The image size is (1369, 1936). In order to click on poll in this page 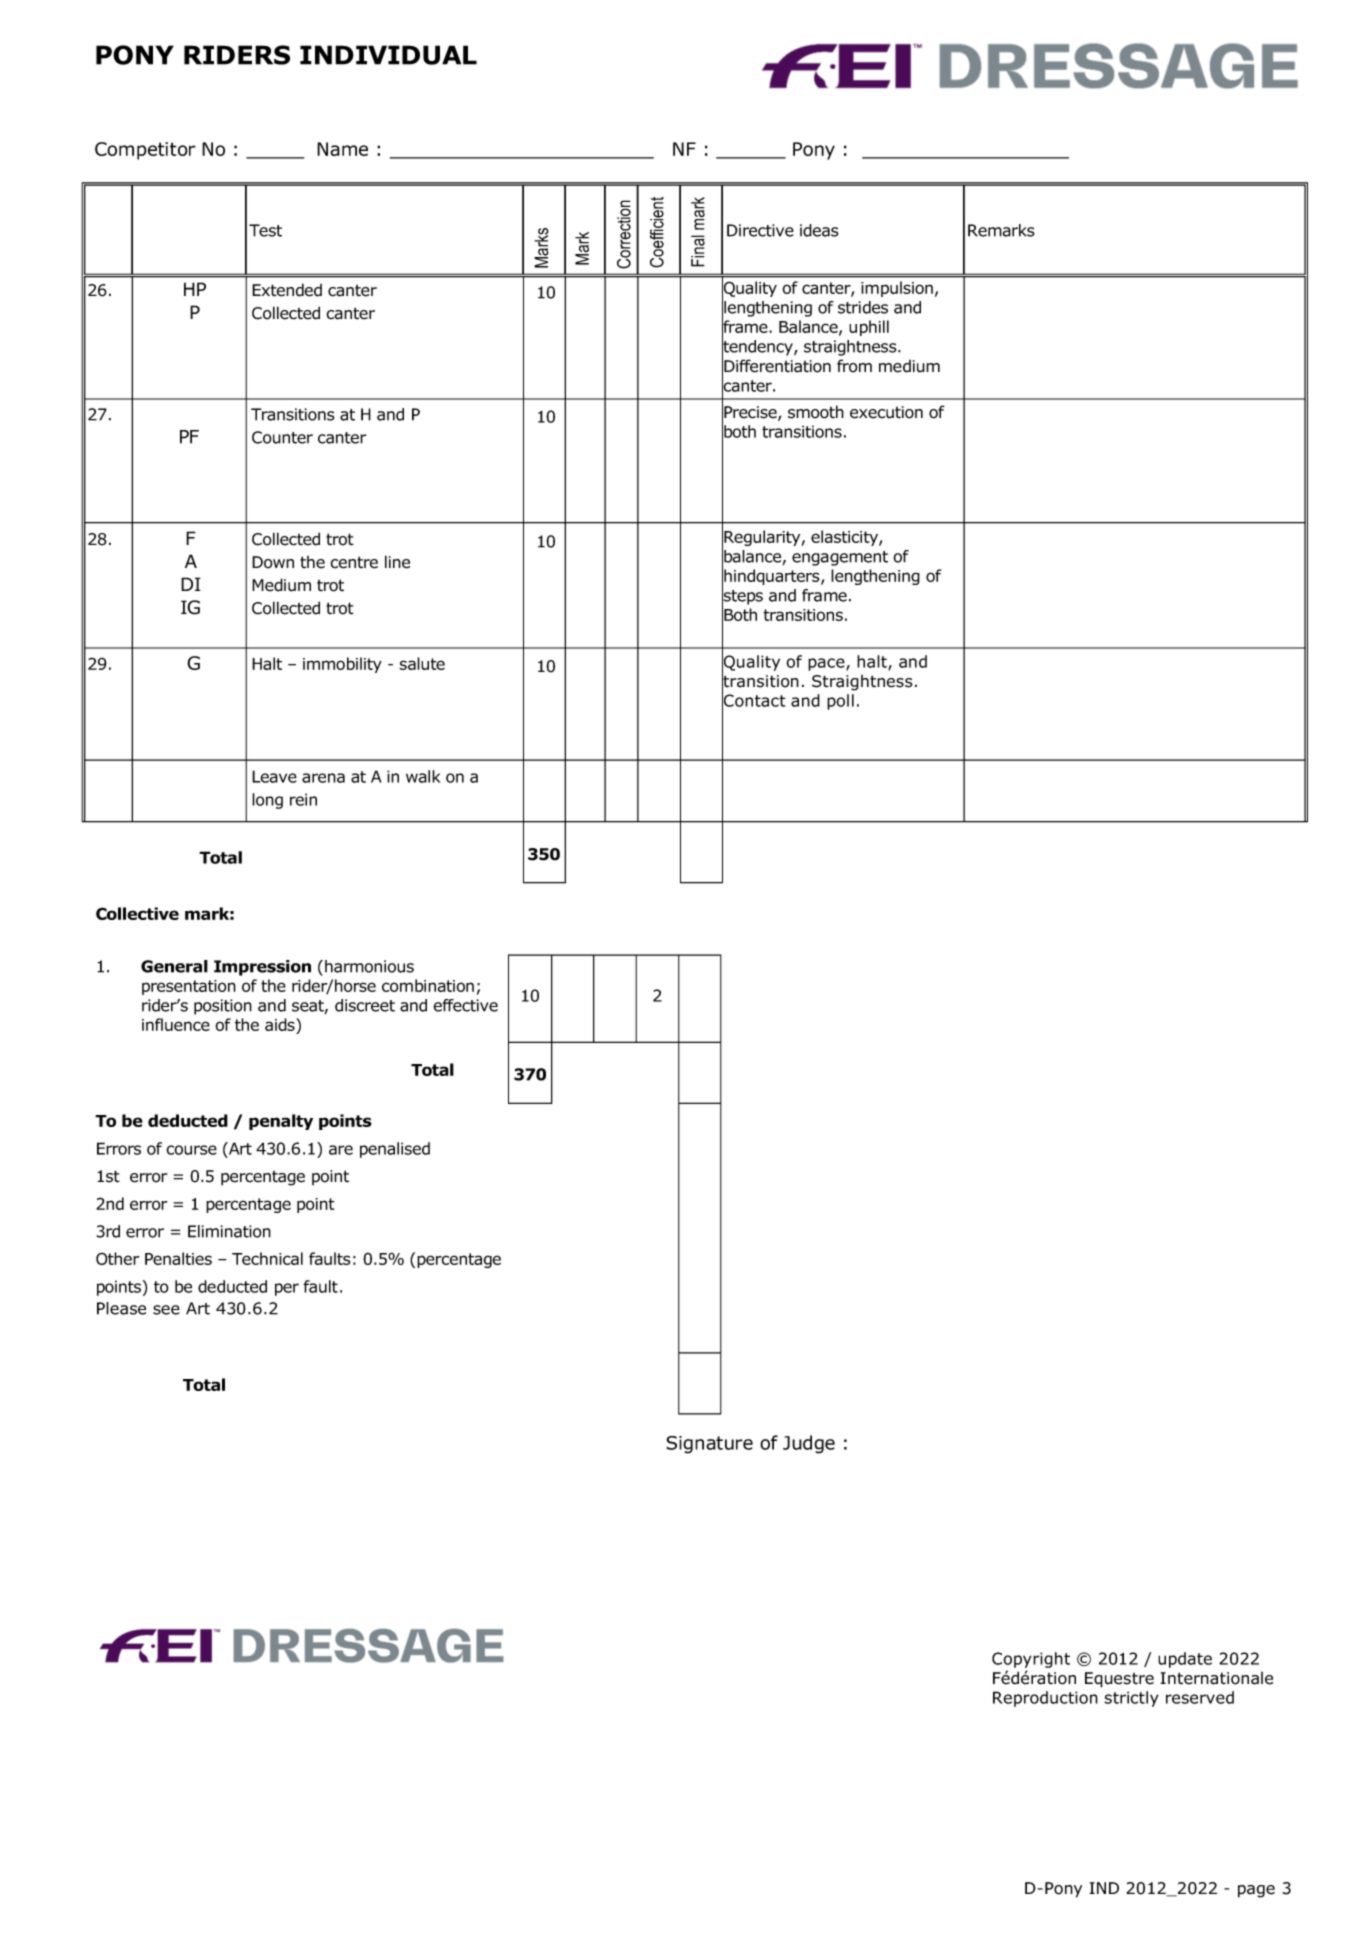, I will do `click(840, 702)`.
